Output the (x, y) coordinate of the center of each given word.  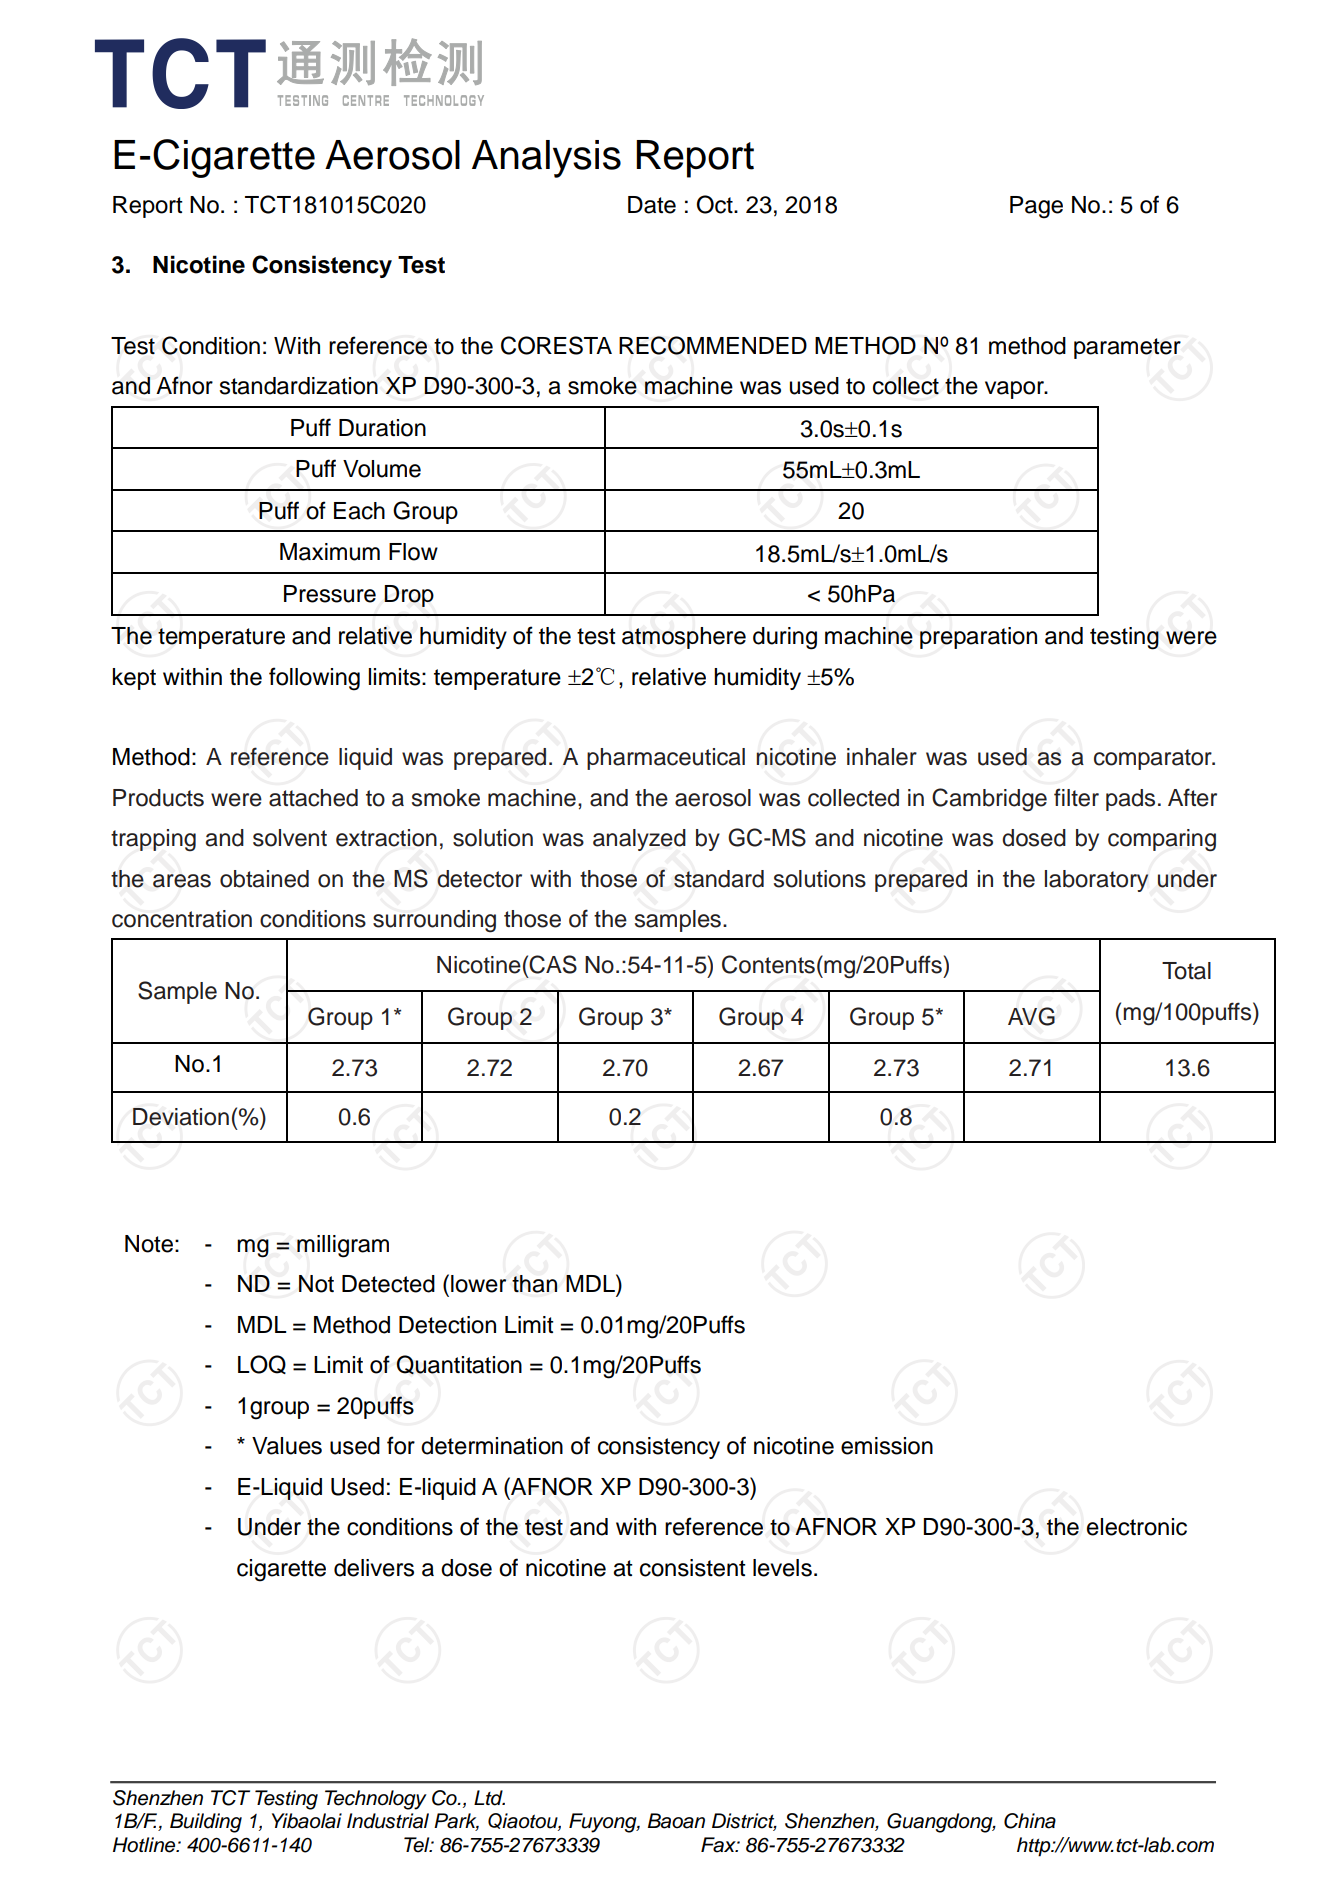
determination (492, 1446)
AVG (1031, 1016)
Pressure (330, 594)
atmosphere (684, 638)
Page (1036, 207)
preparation (978, 638)
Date (652, 205)
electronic (1137, 1527)
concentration (182, 919)
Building (206, 1823)
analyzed (639, 840)
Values (287, 1446)
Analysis (546, 159)
